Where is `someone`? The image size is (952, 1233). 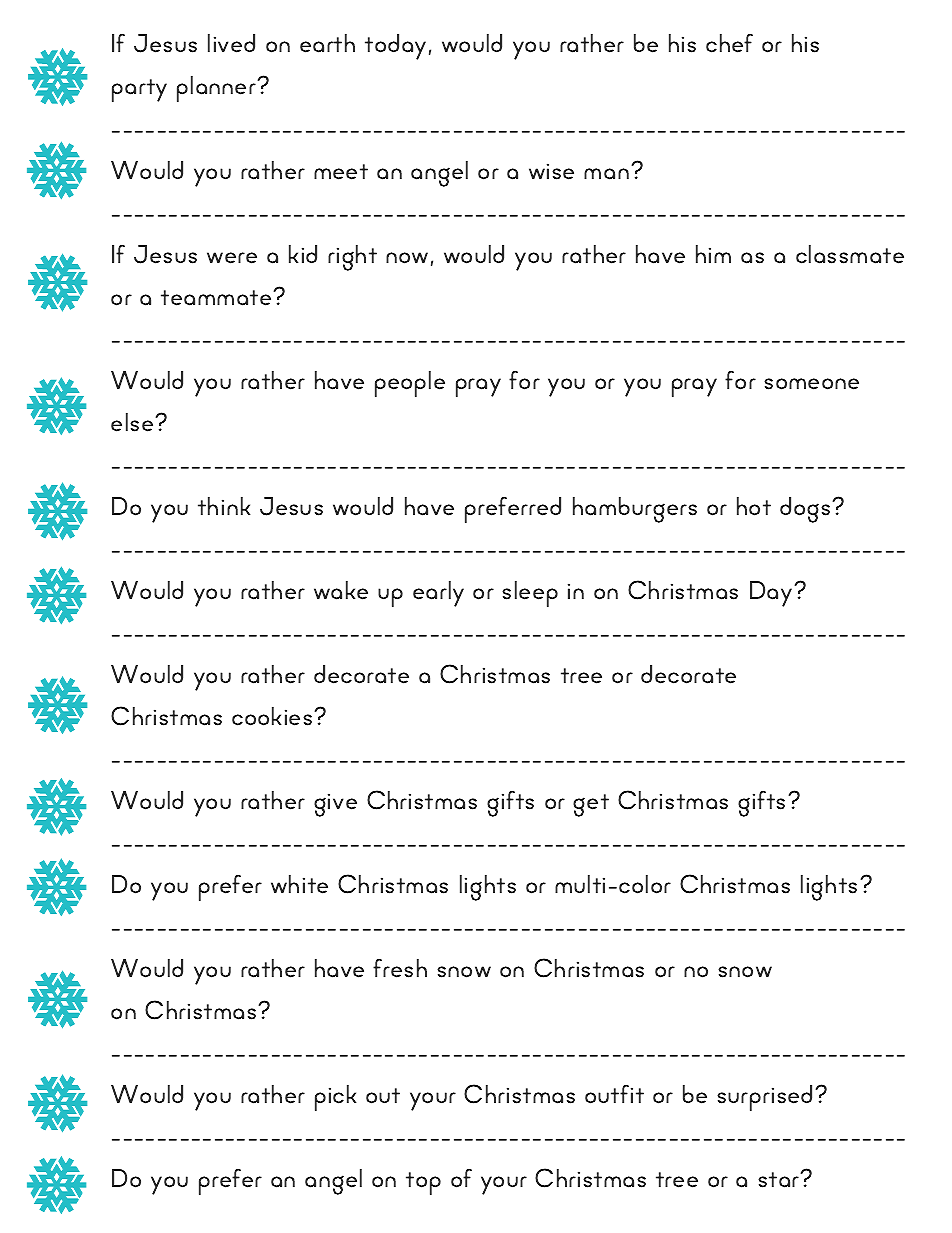 someone is located at coordinates (811, 384).
